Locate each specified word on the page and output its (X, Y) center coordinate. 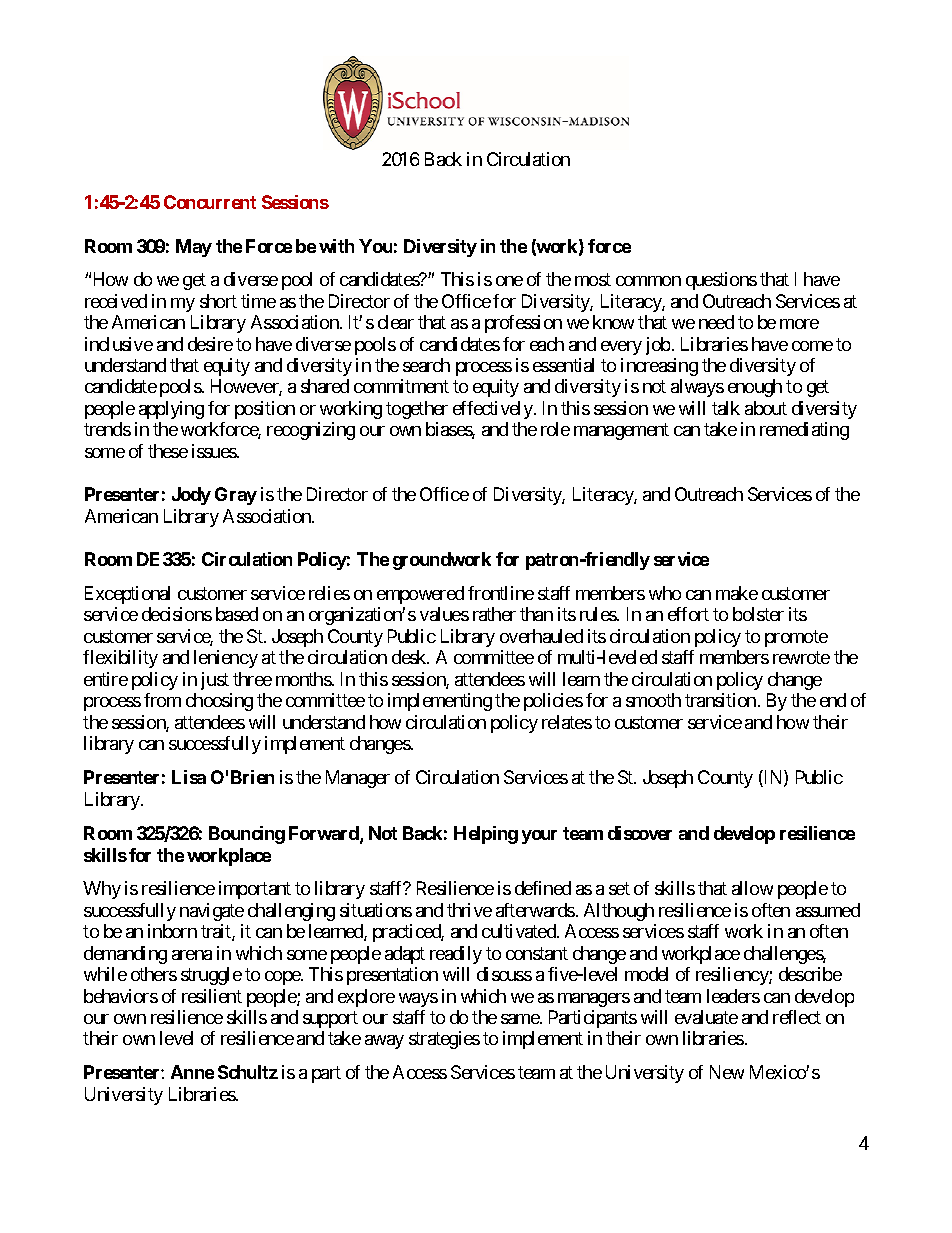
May (194, 248)
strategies (444, 1040)
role (555, 429)
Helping (486, 835)
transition (720, 700)
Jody (191, 496)
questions (721, 281)
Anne (192, 1072)
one (509, 281)
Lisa (189, 777)
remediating (804, 431)
